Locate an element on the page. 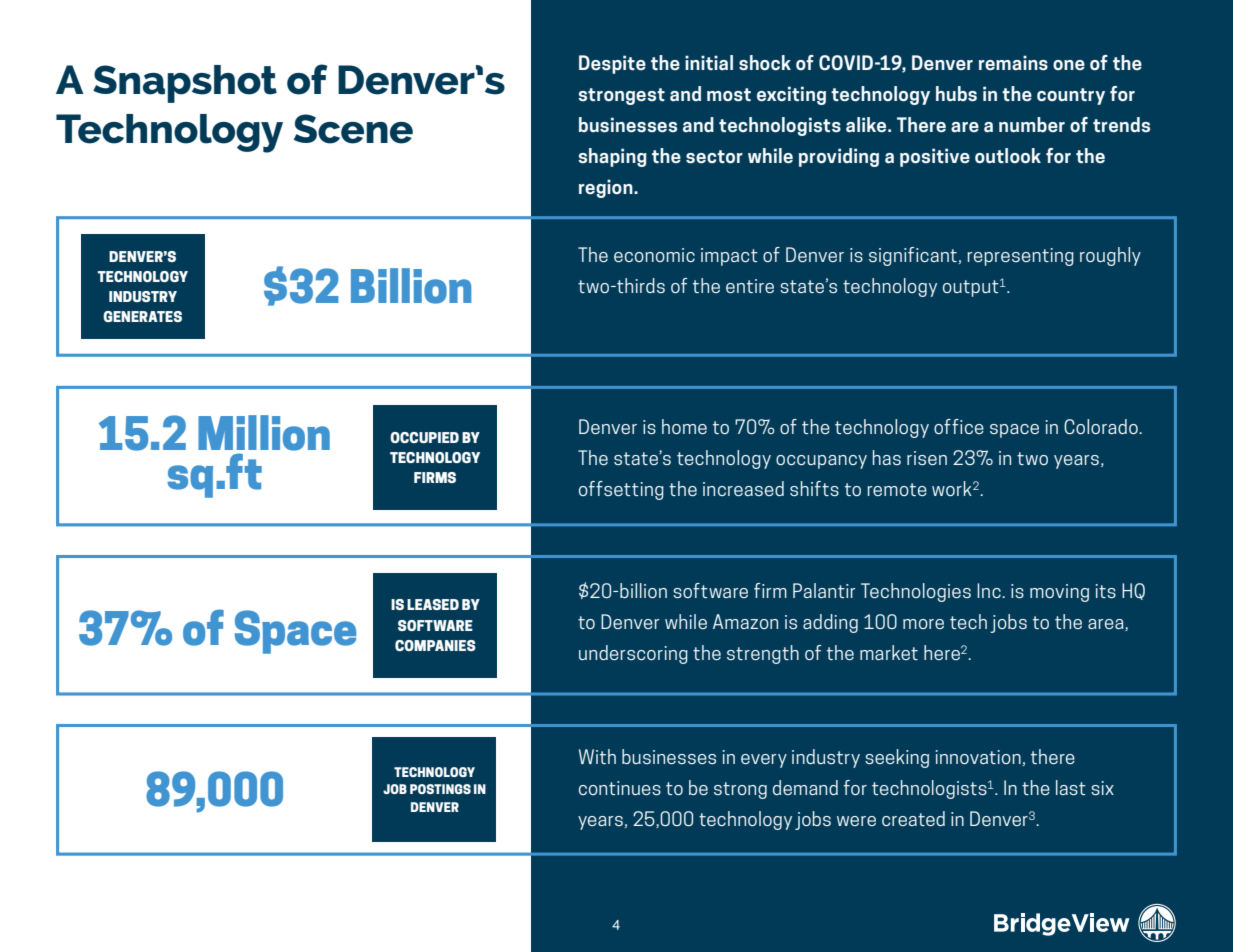 The height and width of the document is (952, 1233). economic is located at coordinates (654, 255).
